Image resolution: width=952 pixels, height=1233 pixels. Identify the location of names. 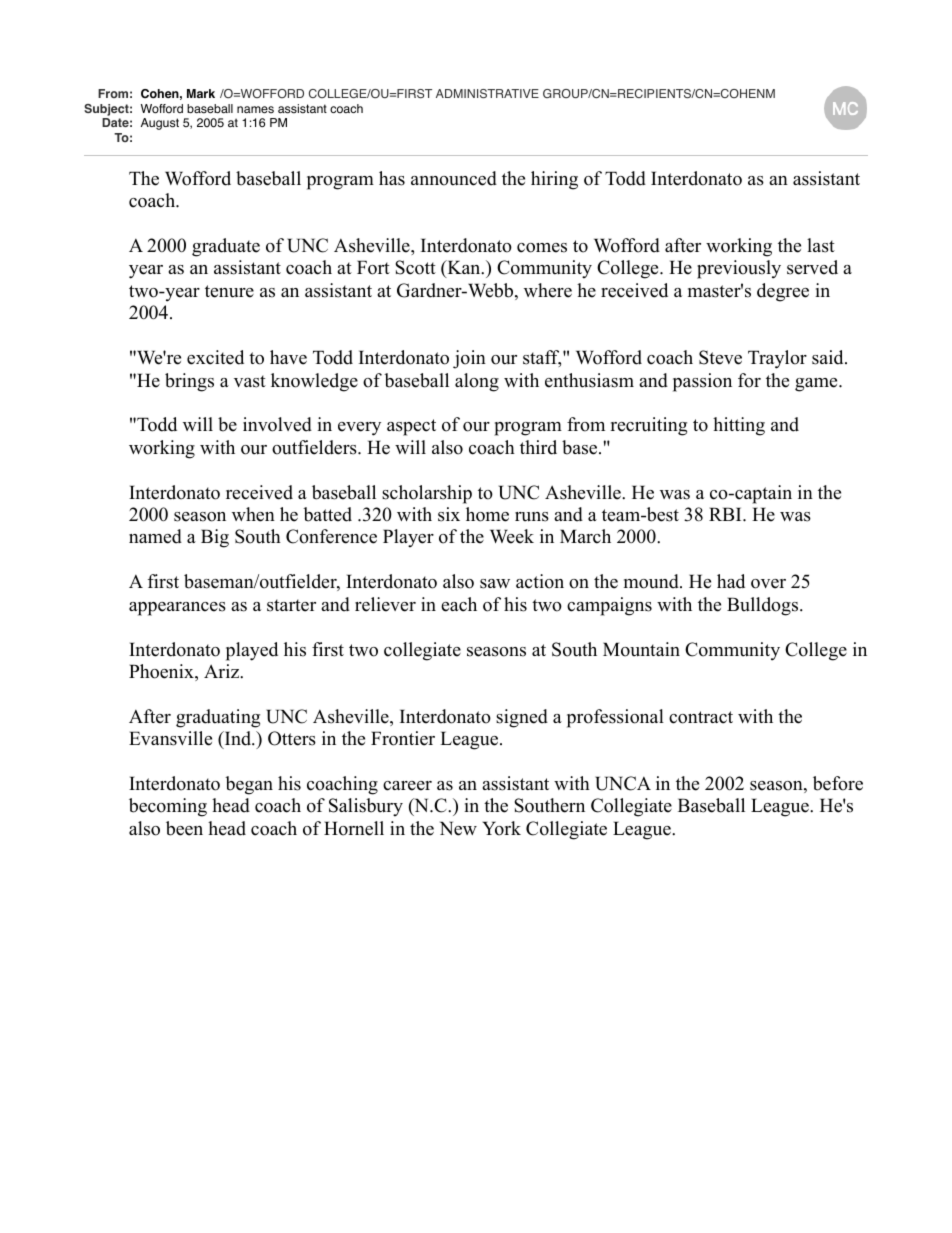
(255, 110).
